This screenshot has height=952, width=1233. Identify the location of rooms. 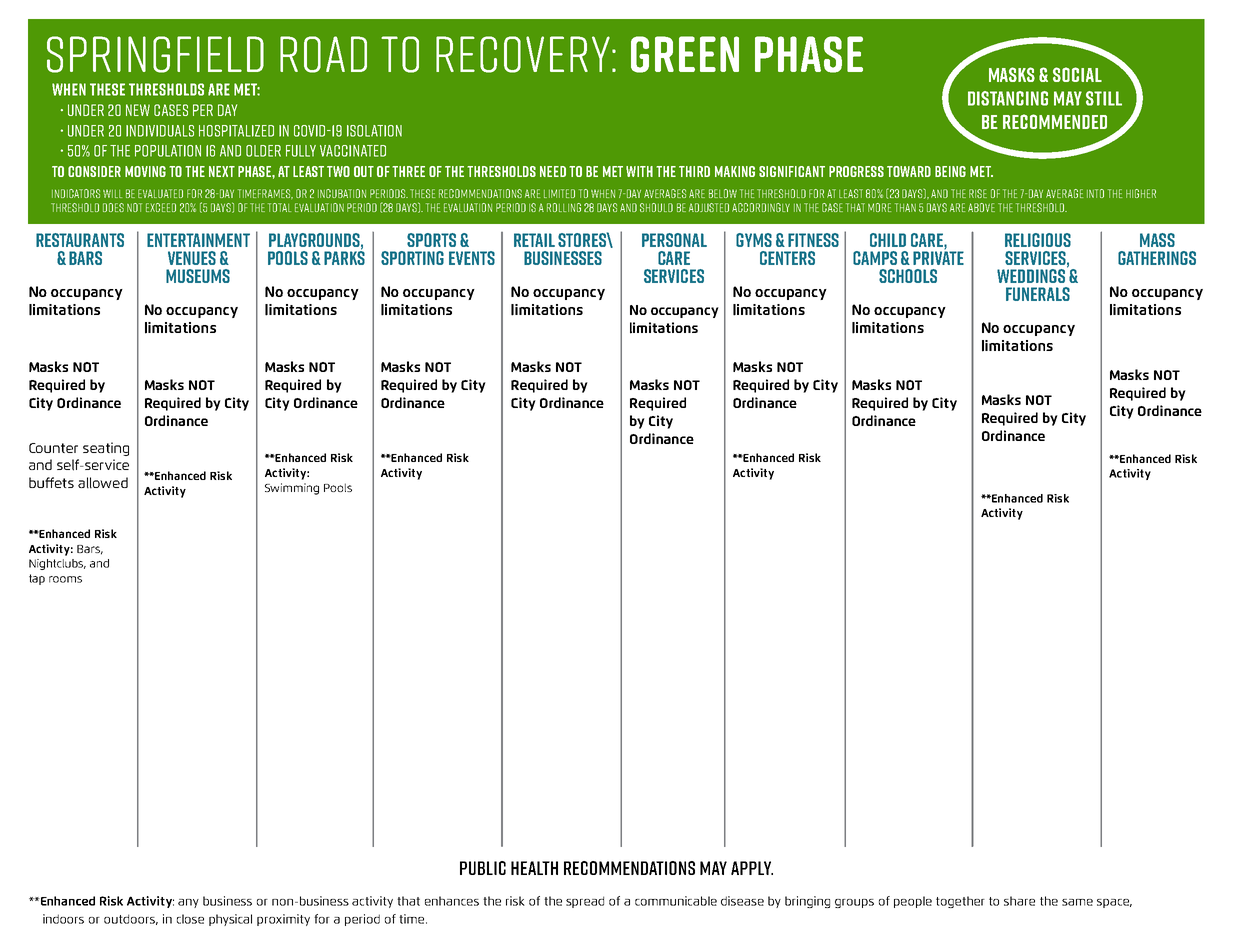
(65, 579).
